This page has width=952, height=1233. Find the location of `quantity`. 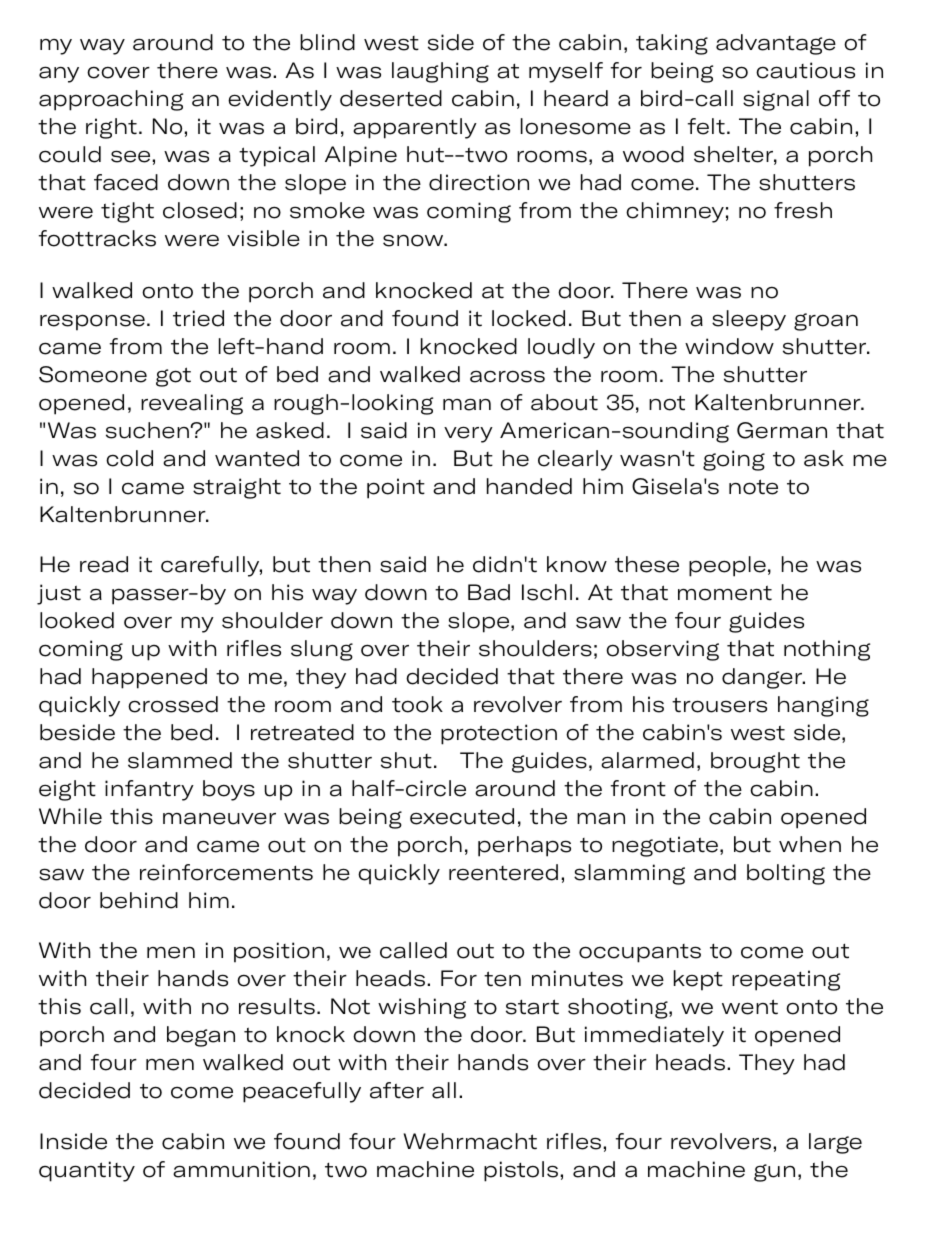

quantity is located at coordinates (87, 1171).
